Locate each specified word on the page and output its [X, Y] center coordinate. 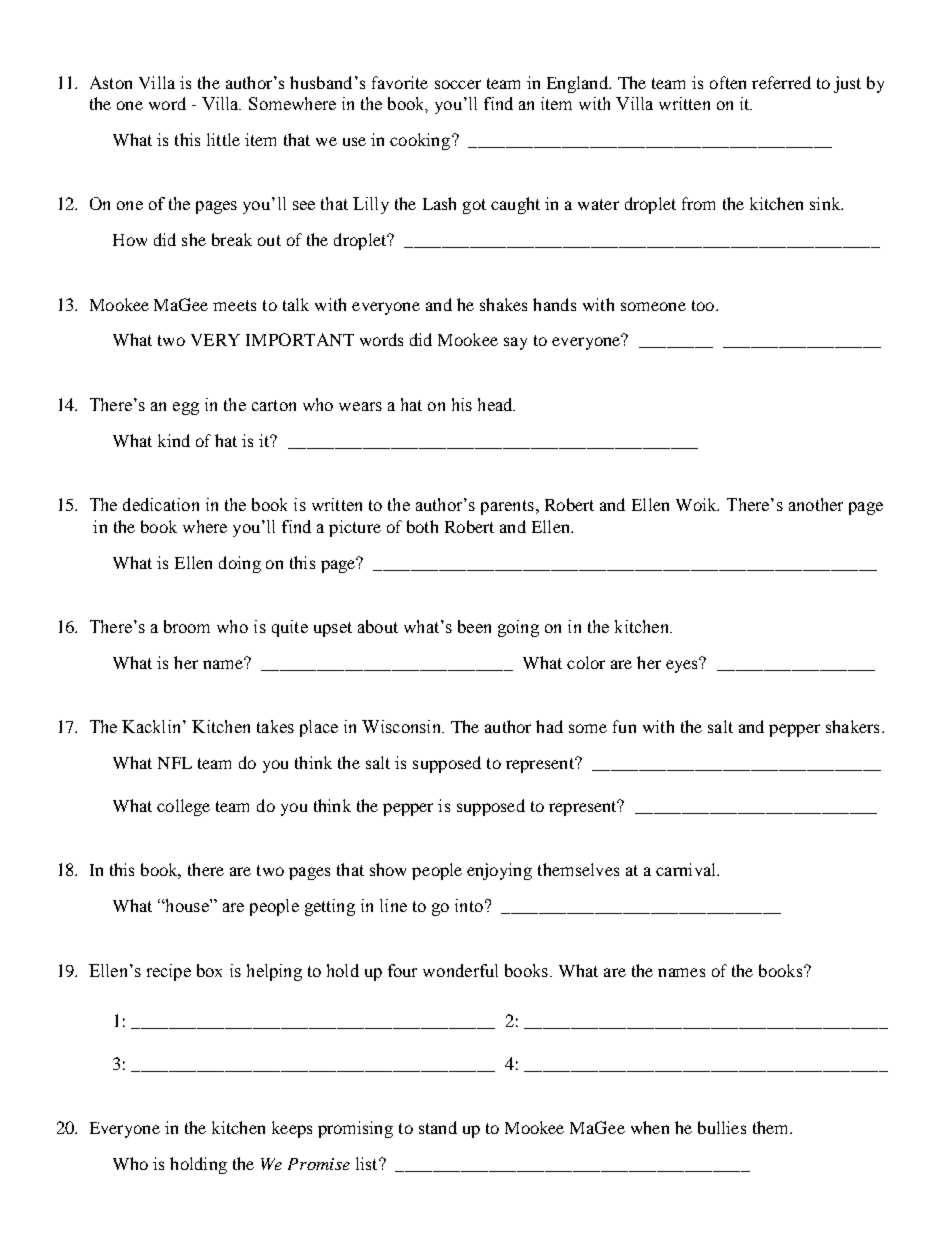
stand [438, 1127]
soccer [458, 84]
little [223, 139]
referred [781, 82]
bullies [722, 1127]
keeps [292, 1129]
